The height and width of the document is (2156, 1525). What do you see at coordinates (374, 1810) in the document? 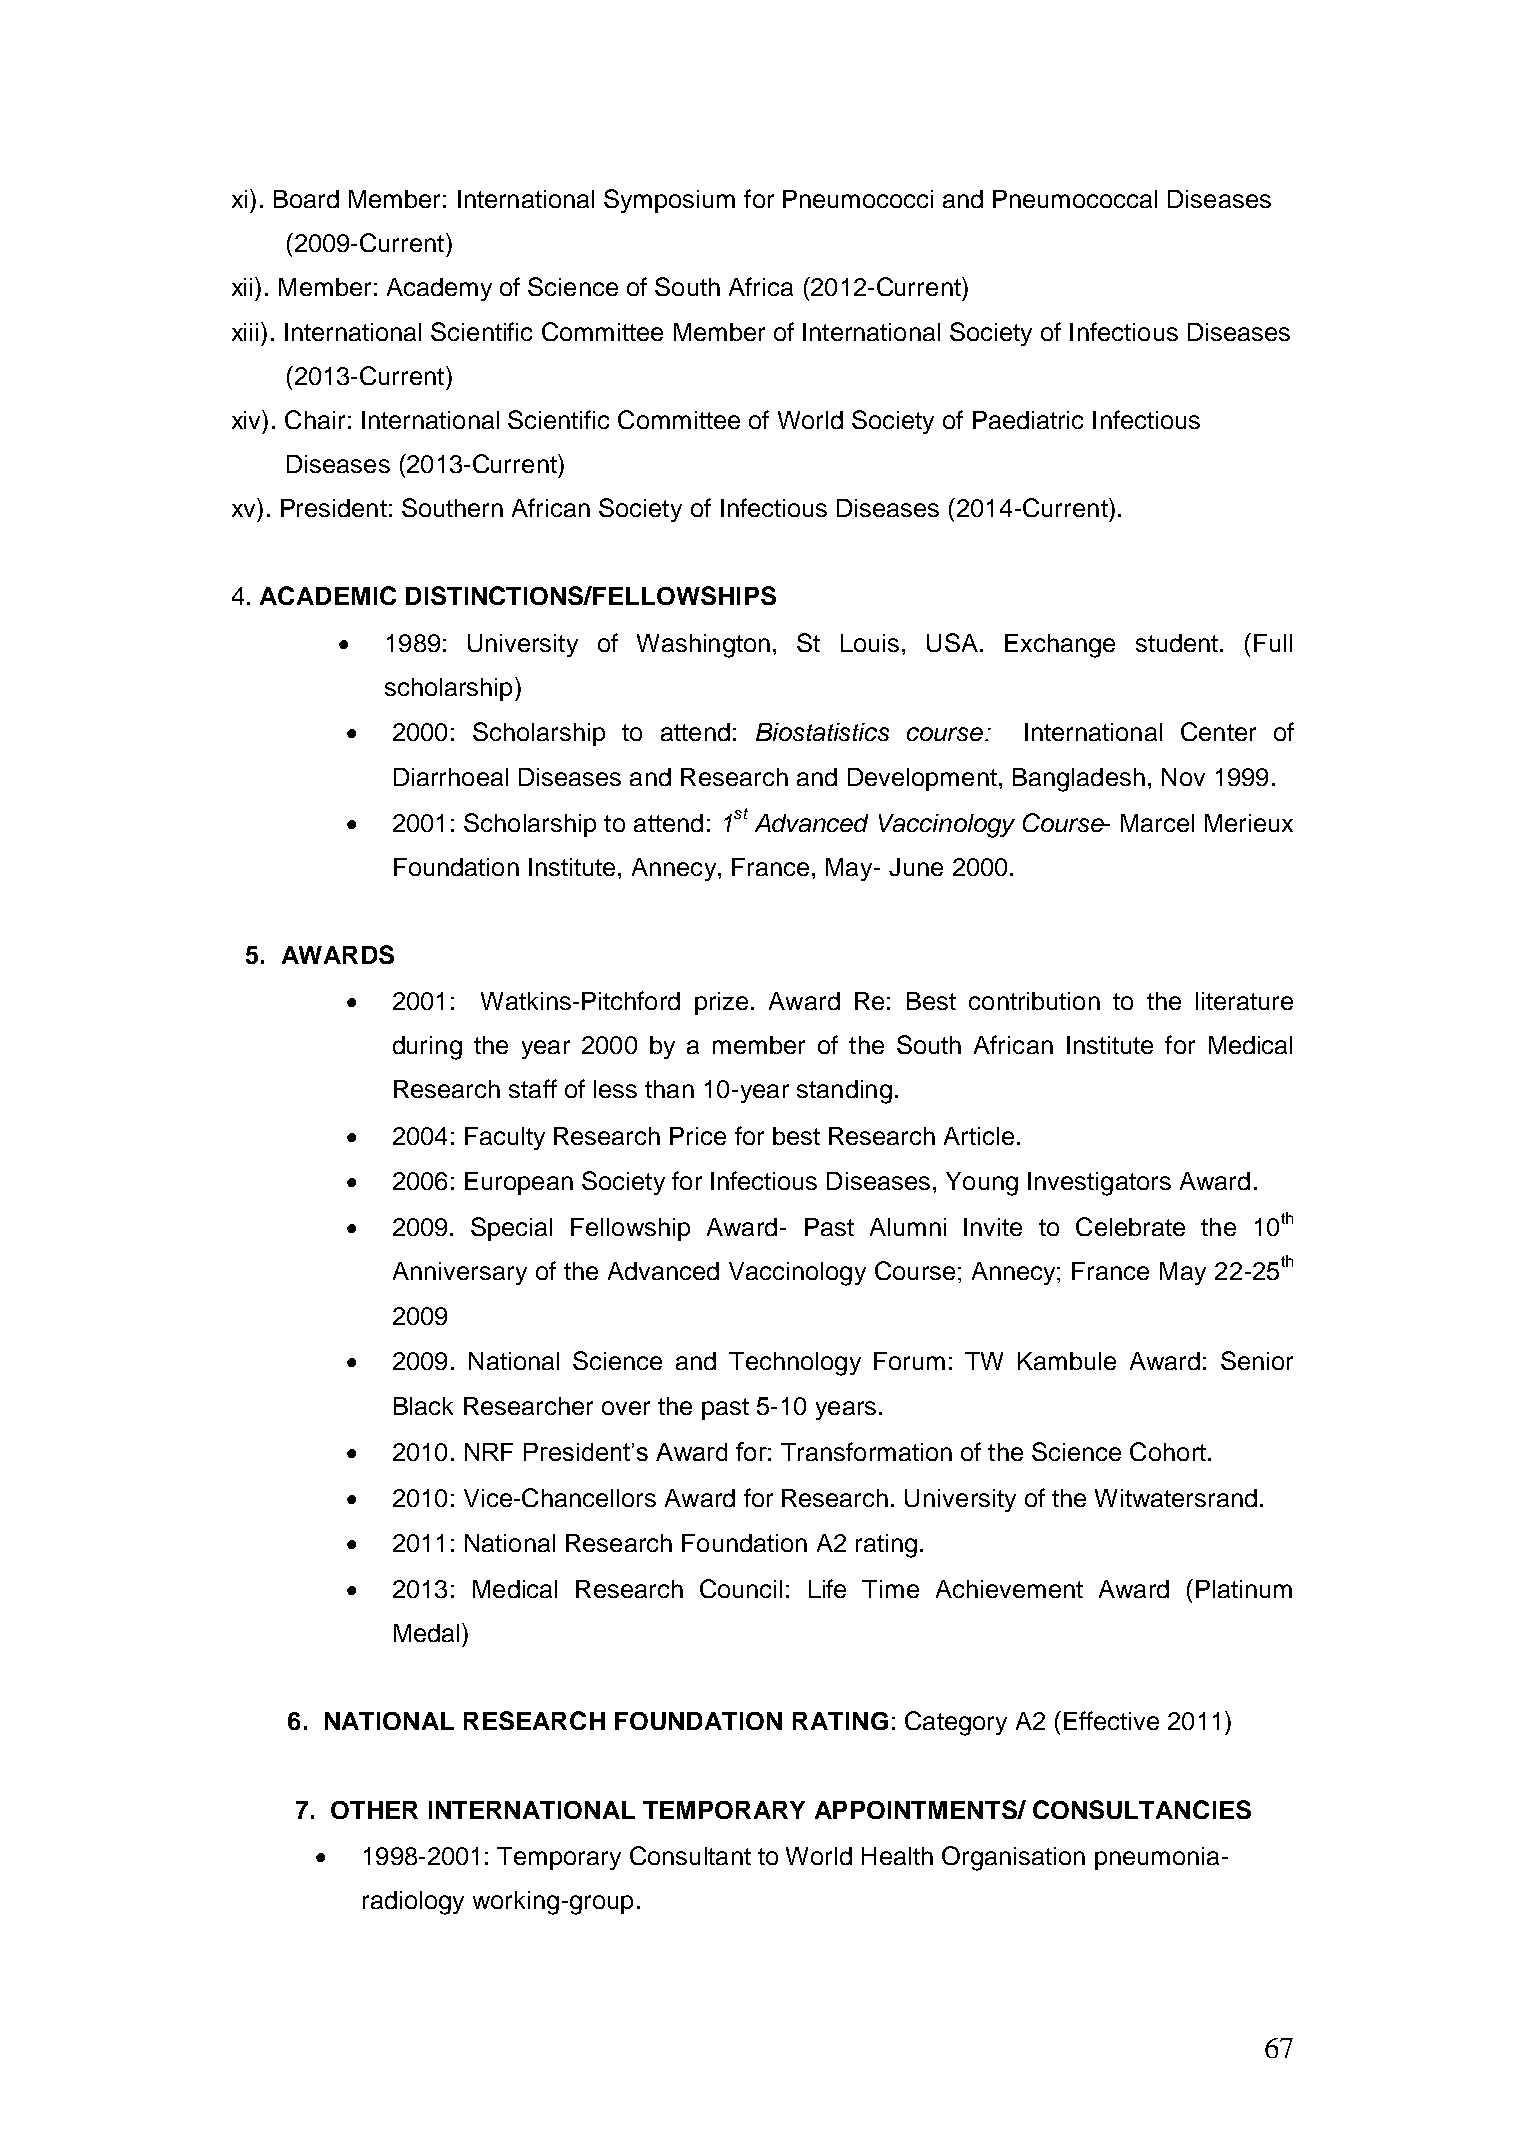
I see `OTHER` at bounding box center [374, 1810].
